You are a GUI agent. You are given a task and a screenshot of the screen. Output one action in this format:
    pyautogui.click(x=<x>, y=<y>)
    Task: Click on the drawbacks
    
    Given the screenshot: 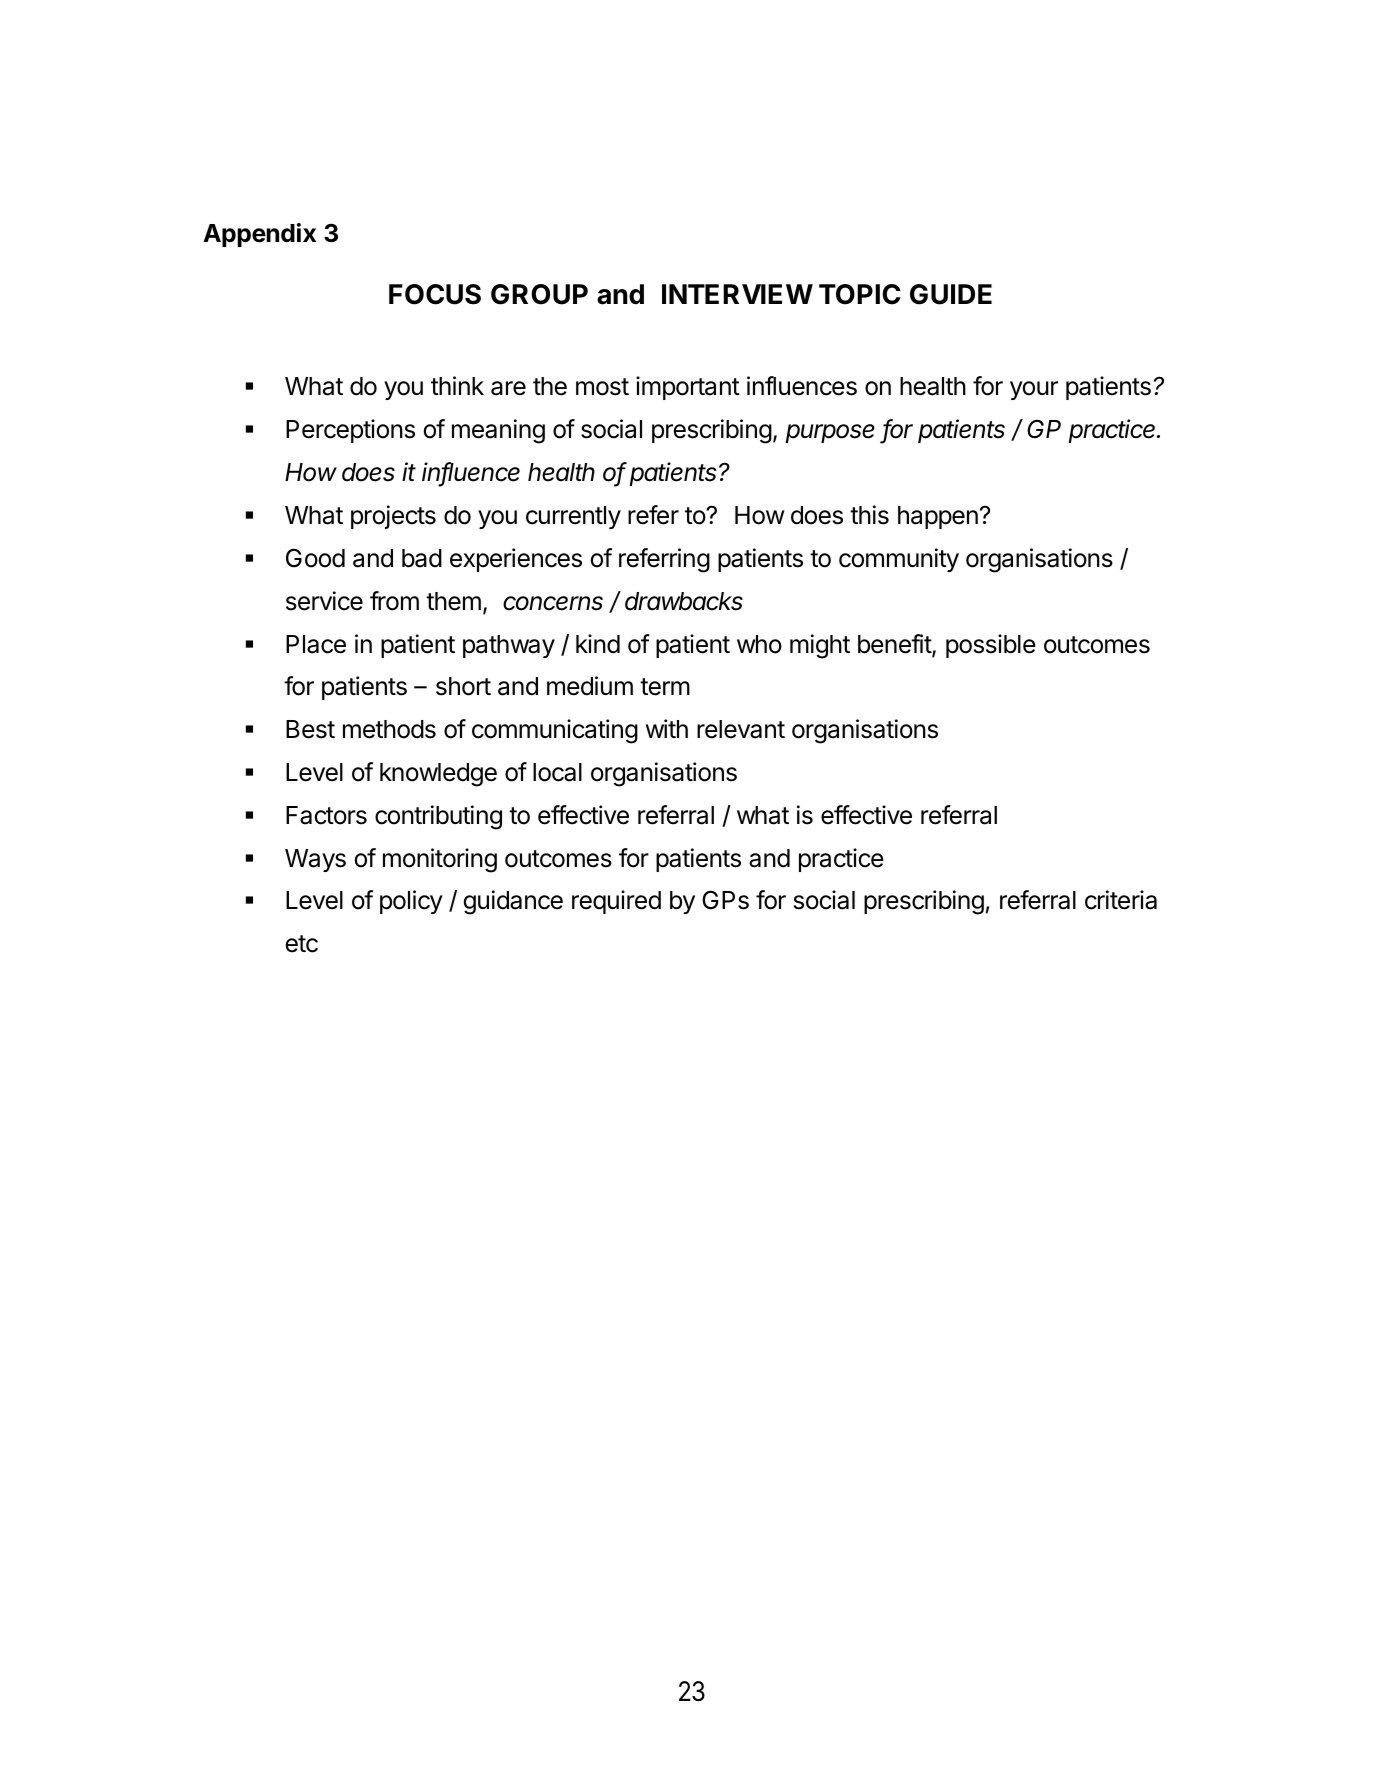 What is the action you would take?
    pyautogui.click(x=684, y=601)
